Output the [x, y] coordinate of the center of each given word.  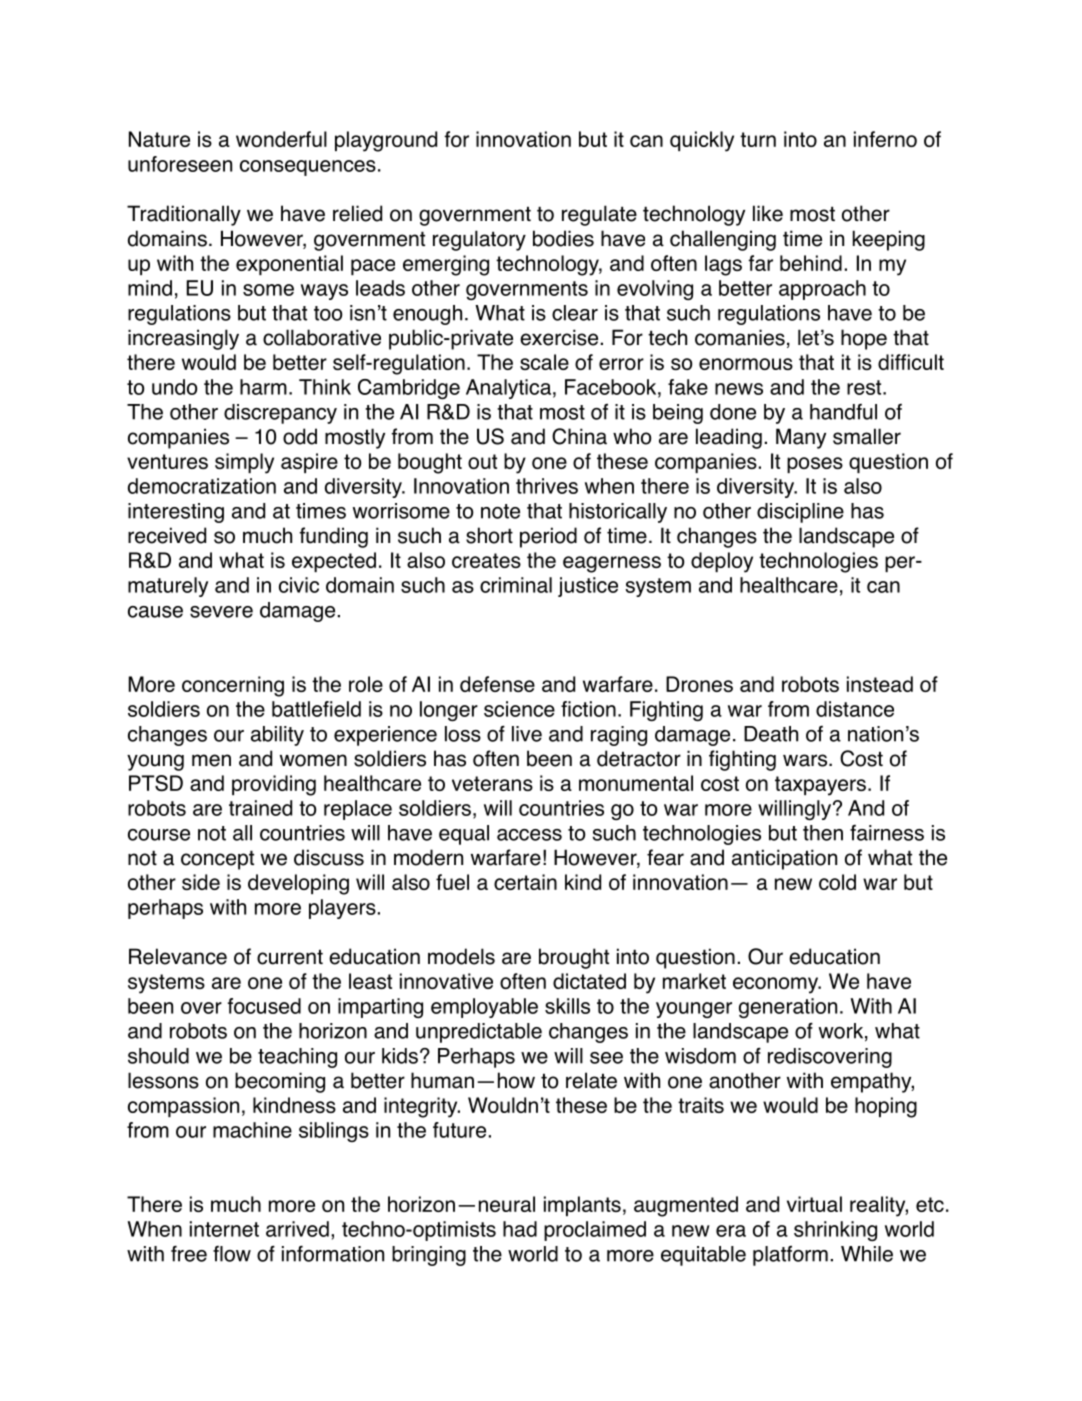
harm [263, 387]
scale [544, 362]
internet [224, 1229]
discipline [800, 513]
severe [221, 612]
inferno [885, 139]
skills [567, 1006]
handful [843, 412]
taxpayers [820, 786]
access [529, 835]
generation [788, 1008]
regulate [599, 215]
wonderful [281, 139]
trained [260, 808]
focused [264, 1006]
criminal [516, 585]
